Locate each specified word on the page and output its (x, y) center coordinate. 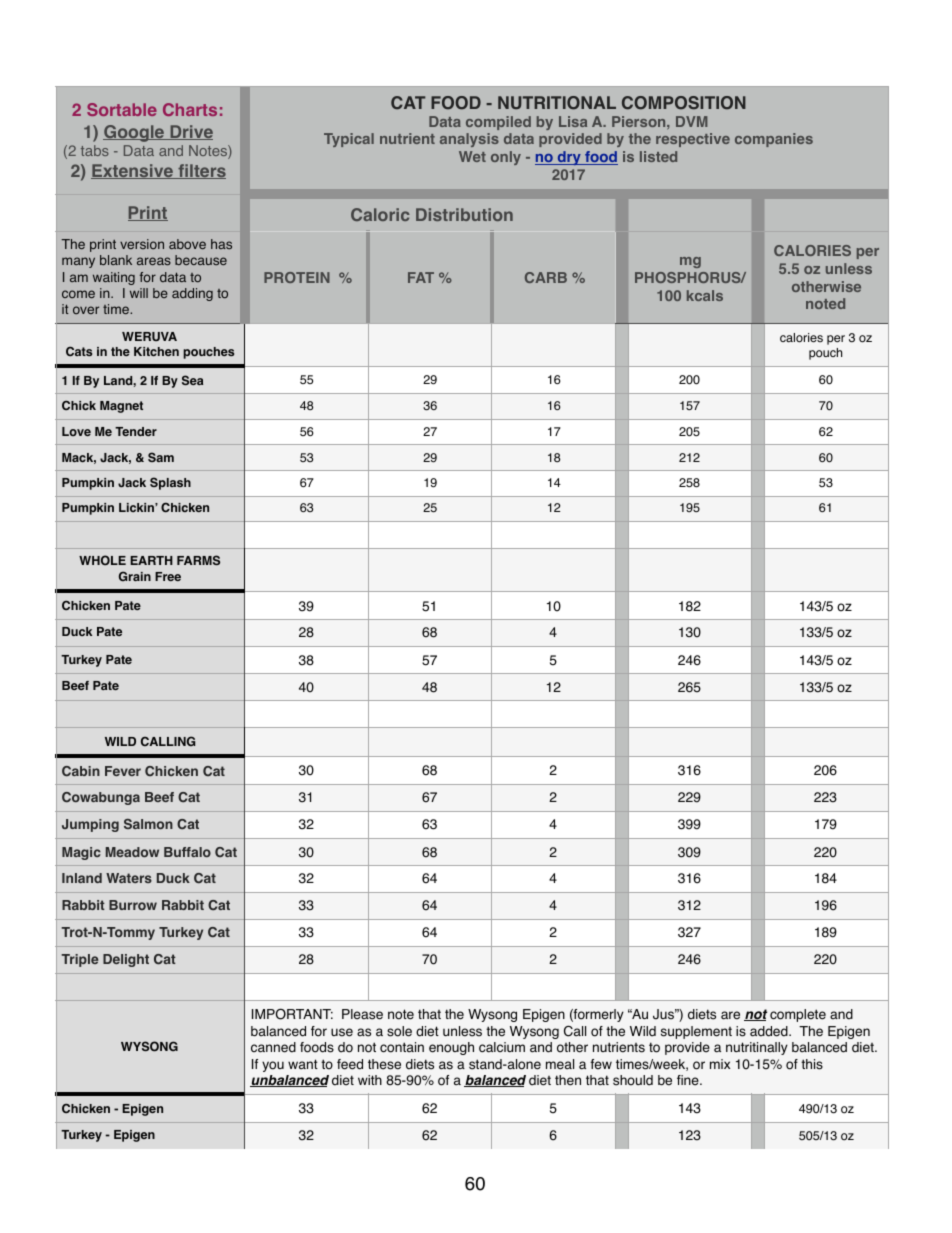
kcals (705, 295)
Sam (161, 457)
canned (273, 1047)
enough (451, 1048)
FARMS (198, 560)
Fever (123, 771)
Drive (190, 132)
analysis (469, 140)
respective (693, 140)
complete (798, 1015)
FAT (421, 277)
